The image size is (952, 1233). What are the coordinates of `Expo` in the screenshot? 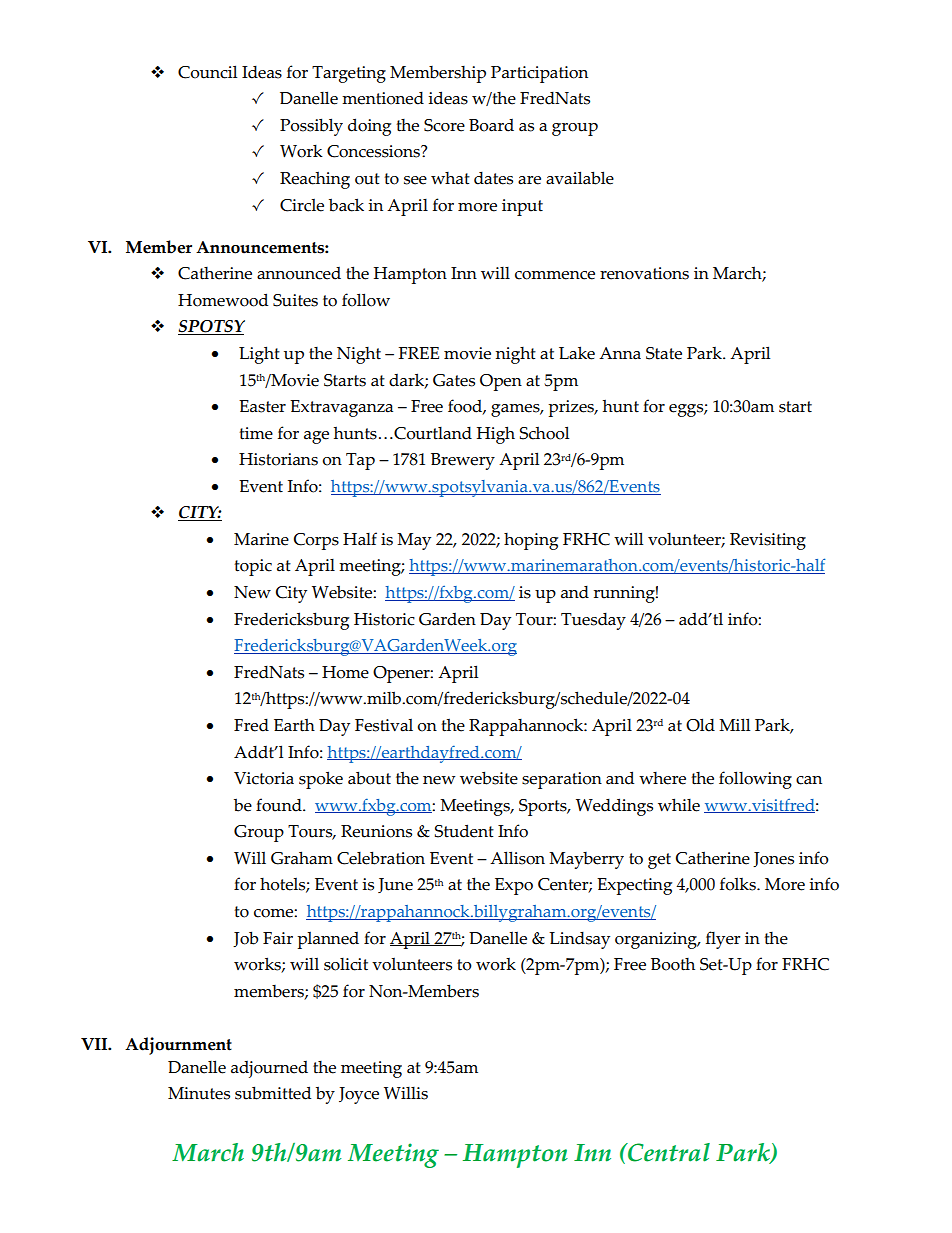 It's located at (514, 886).
